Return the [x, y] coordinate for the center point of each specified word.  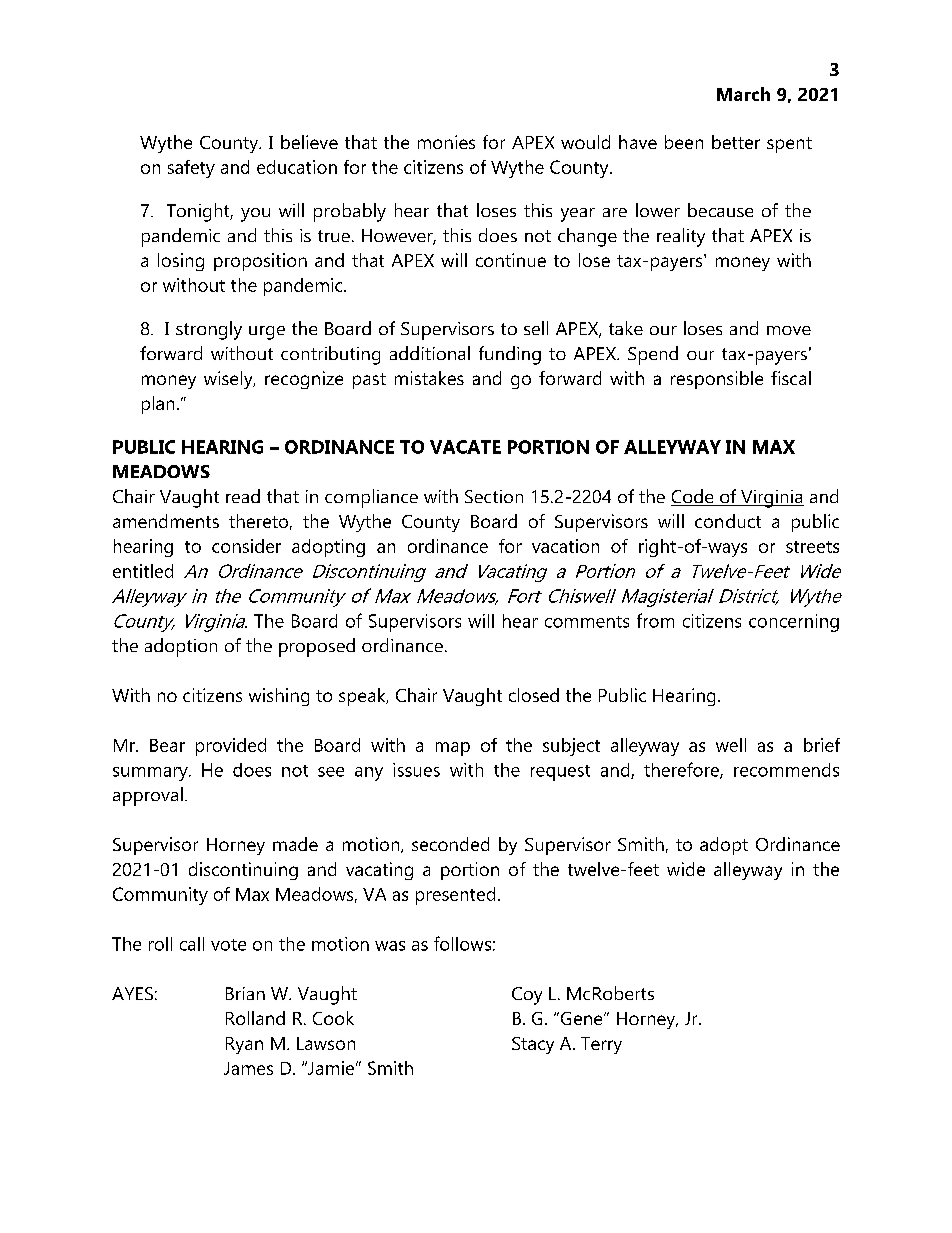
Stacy [533, 1045]
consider [246, 546]
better [736, 142]
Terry [601, 1045]
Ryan [244, 1045]
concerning [794, 623]
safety [191, 169]
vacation [565, 546]
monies [446, 142]
